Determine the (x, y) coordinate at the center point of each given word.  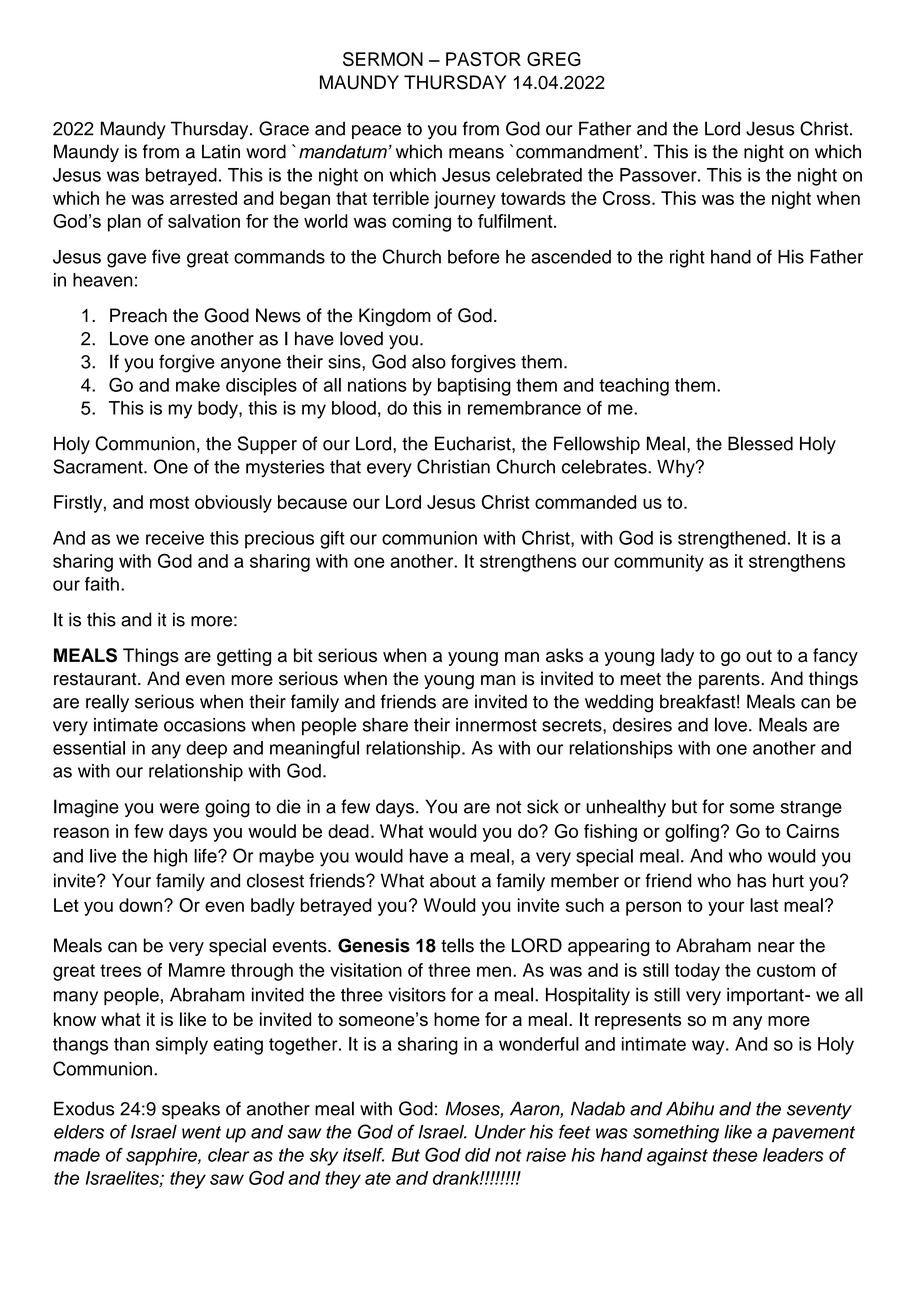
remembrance (524, 408)
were (179, 808)
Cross (628, 198)
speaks (191, 1110)
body (219, 410)
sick (543, 806)
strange (811, 809)
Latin (221, 151)
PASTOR (483, 59)
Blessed (760, 443)
